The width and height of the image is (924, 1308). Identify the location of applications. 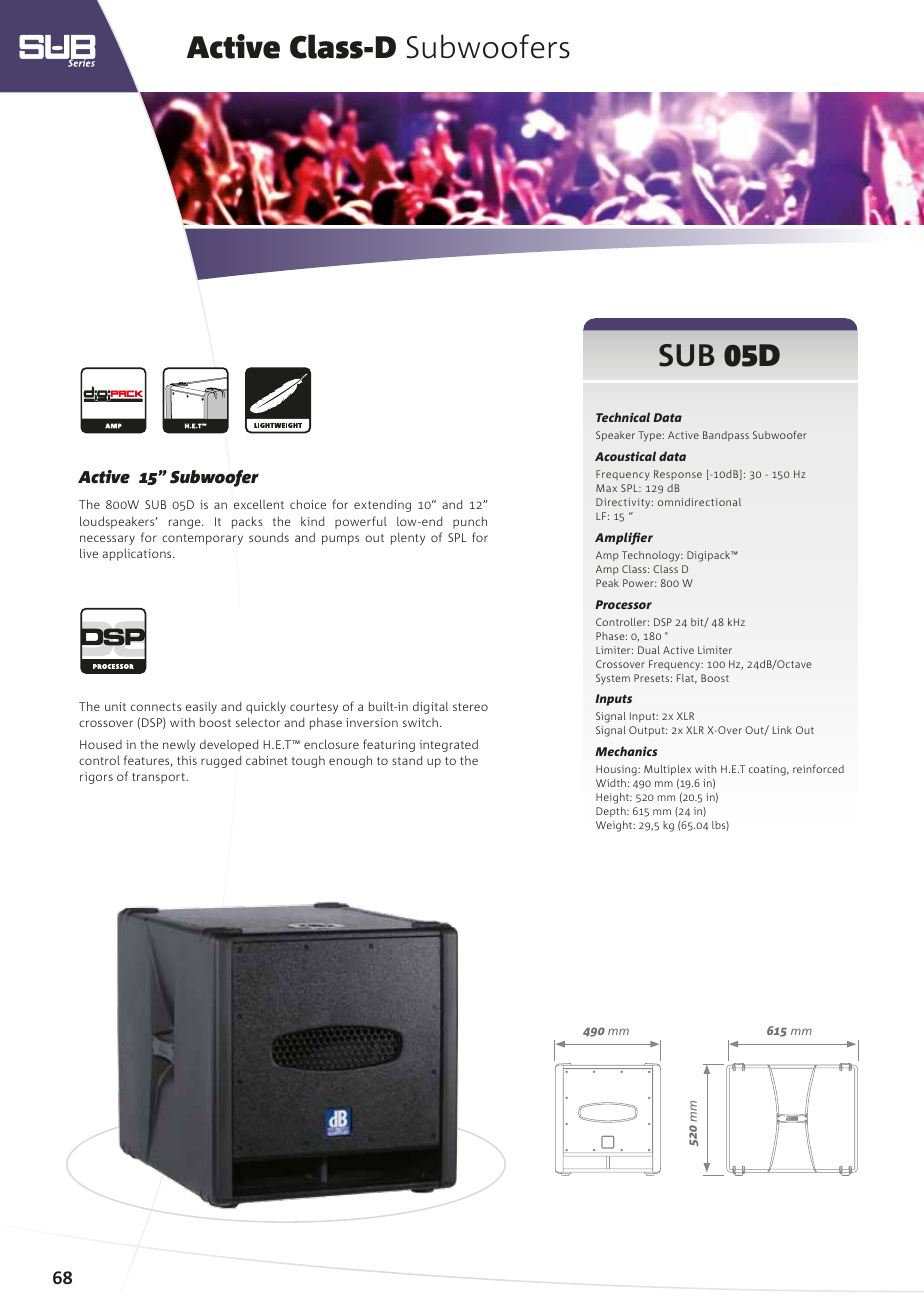
(138, 554).
